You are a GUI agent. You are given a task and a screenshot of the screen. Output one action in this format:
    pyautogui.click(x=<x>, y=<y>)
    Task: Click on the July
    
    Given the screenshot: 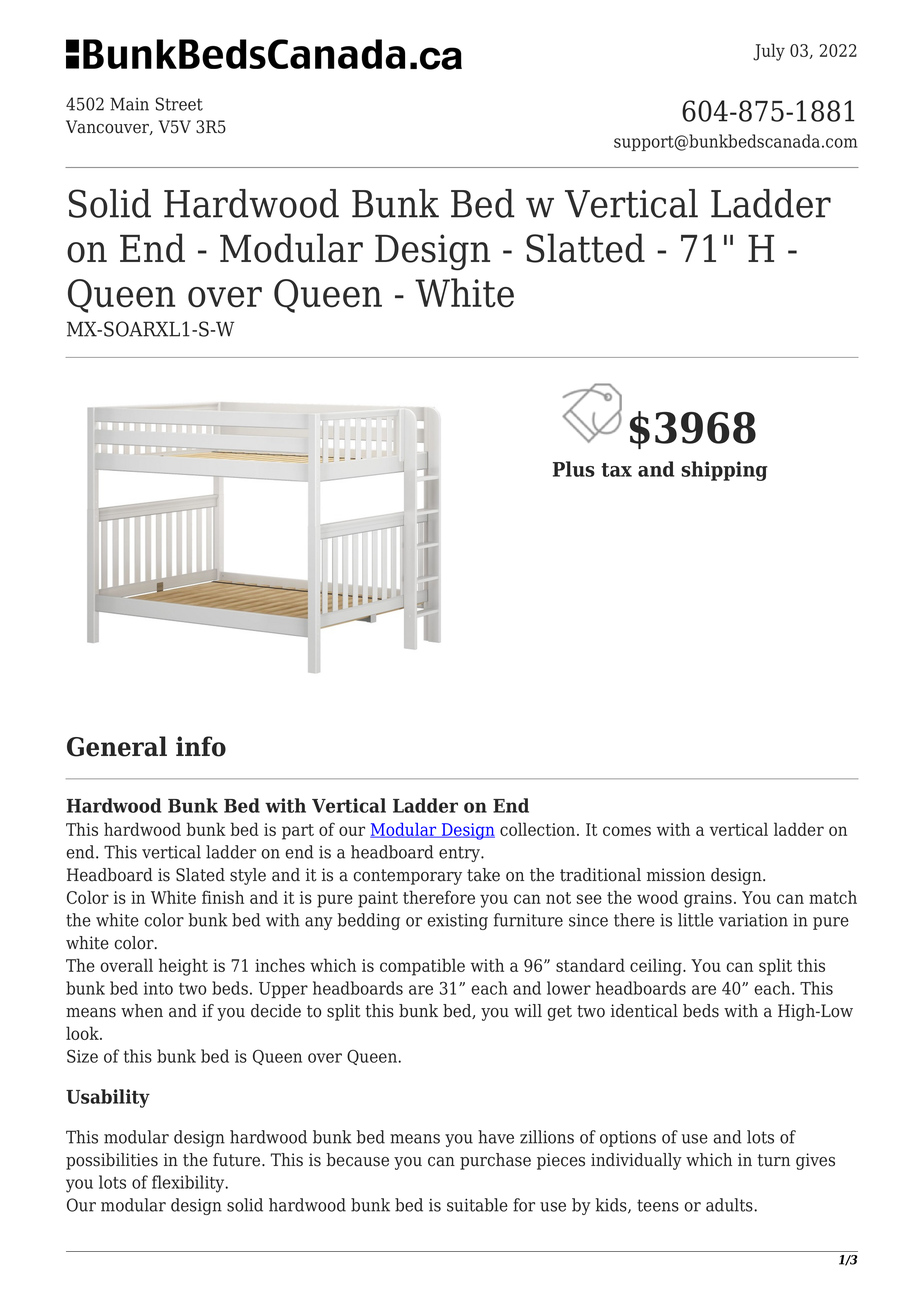 What is the action you would take?
    pyautogui.click(x=769, y=52)
